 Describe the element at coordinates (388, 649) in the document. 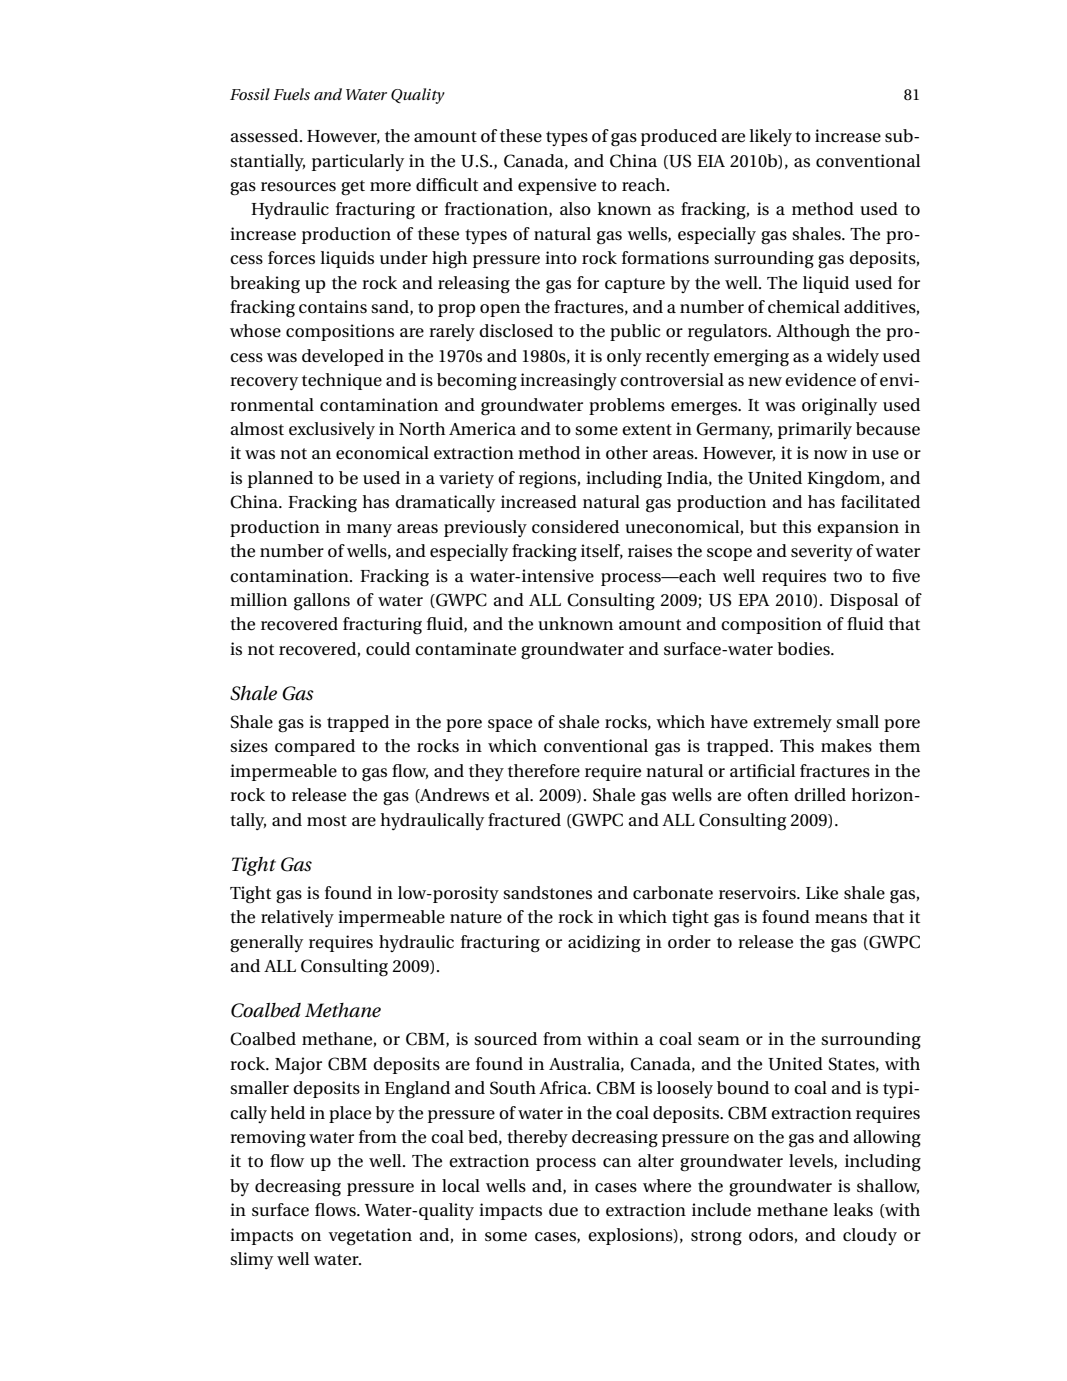

I see `could` at that location.
